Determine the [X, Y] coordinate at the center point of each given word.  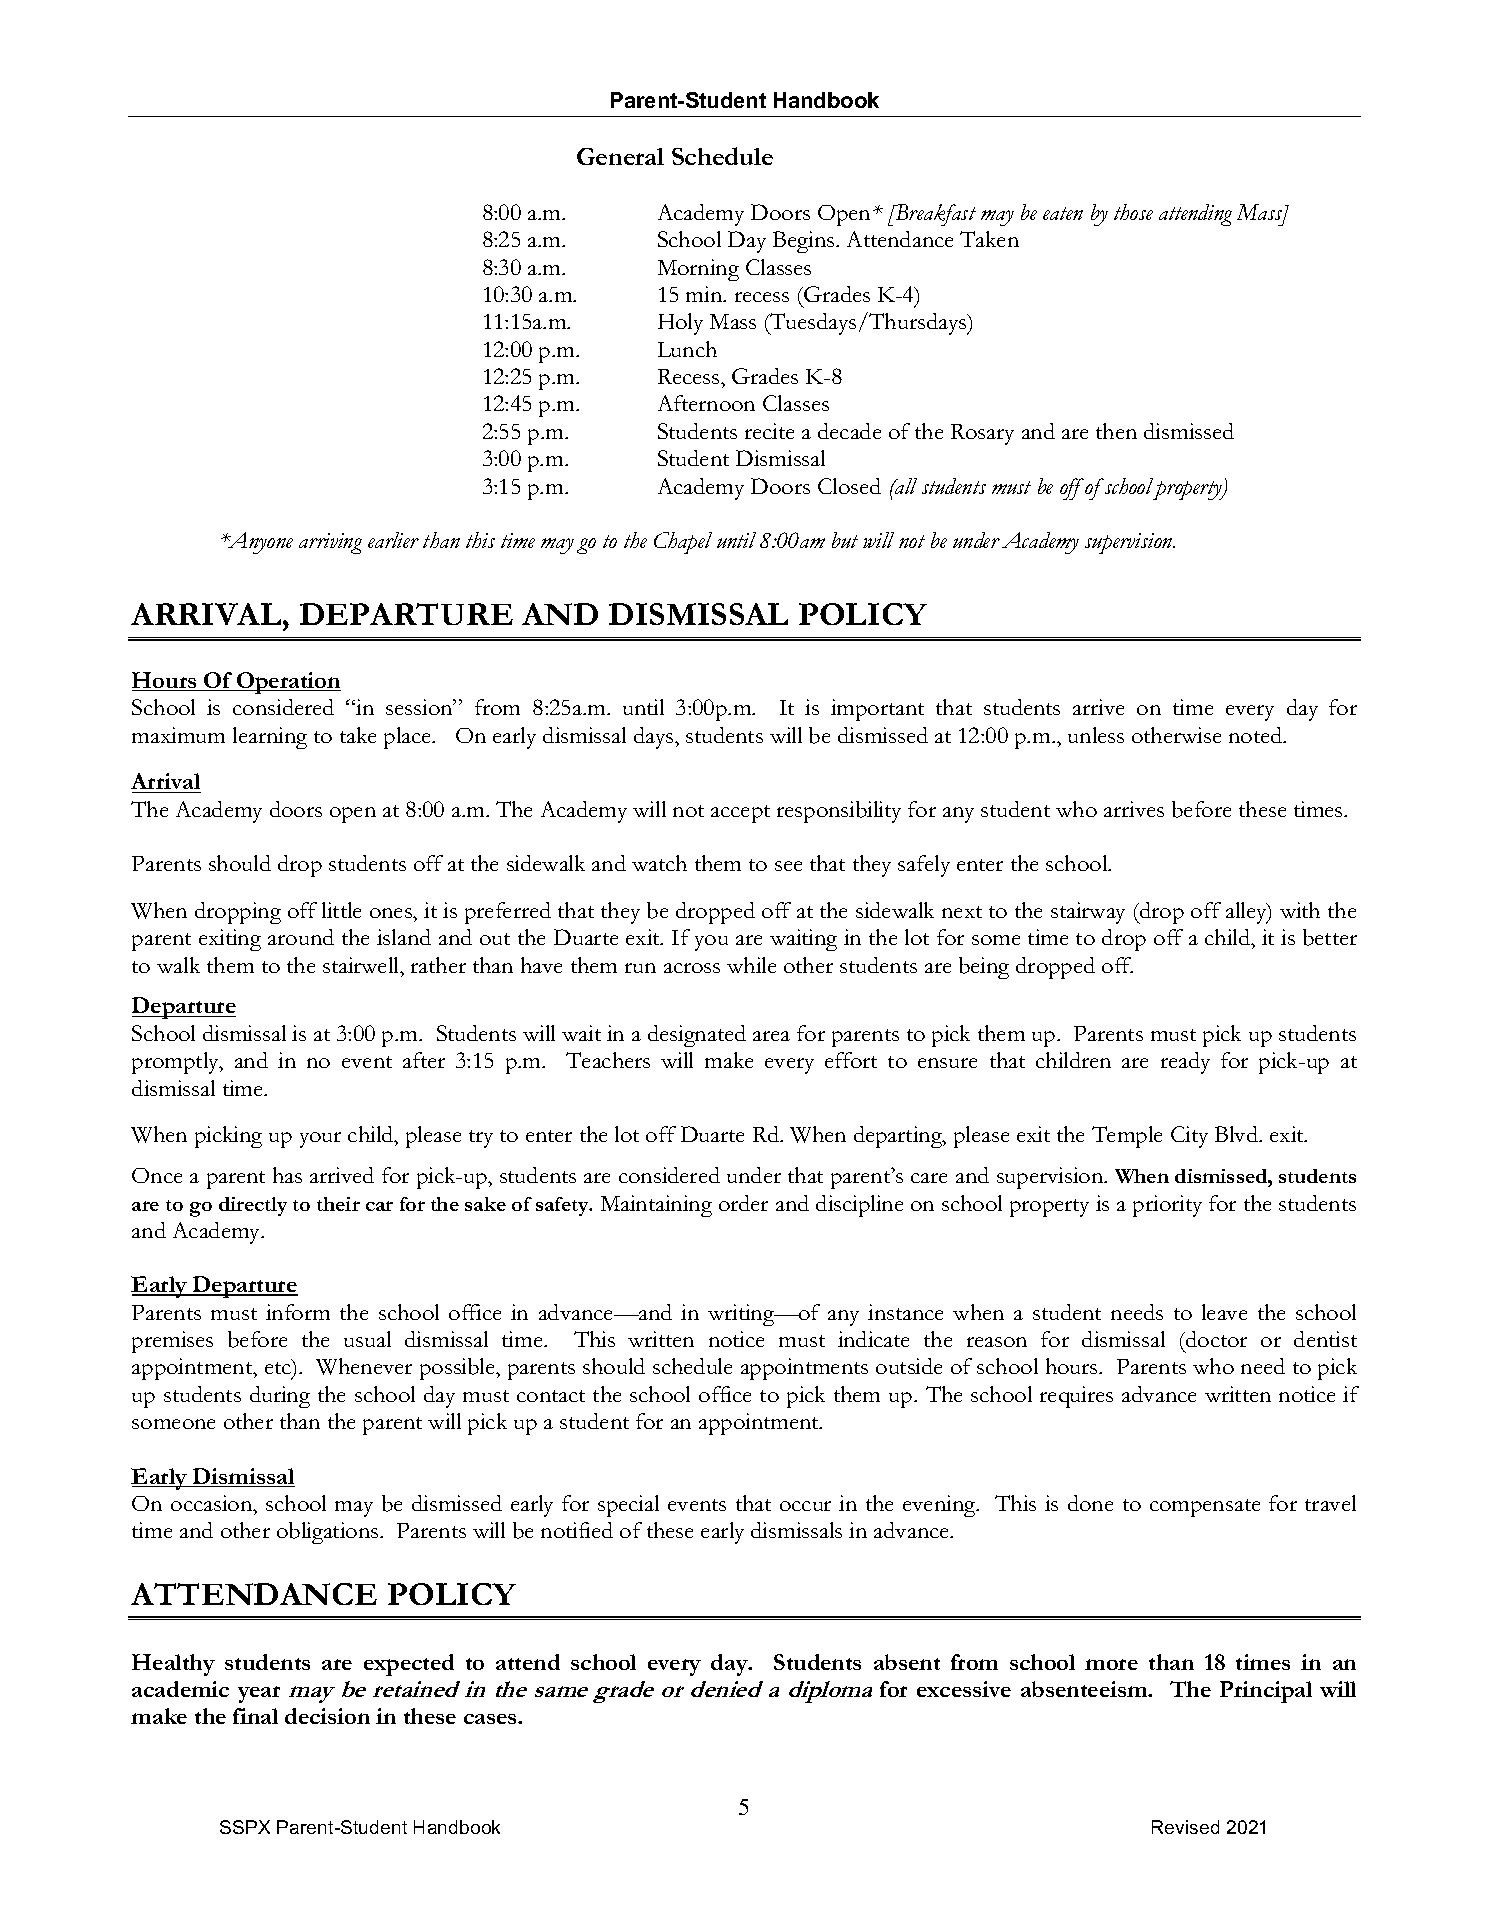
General [620, 156]
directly [253, 1206]
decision [327, 1716]
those [1133, 212]
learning [270, 738]
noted [1257, 735]
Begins [805, 242]
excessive [964, 1689]
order [743, 1203]
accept [740, 814]
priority [1167, 1206]
